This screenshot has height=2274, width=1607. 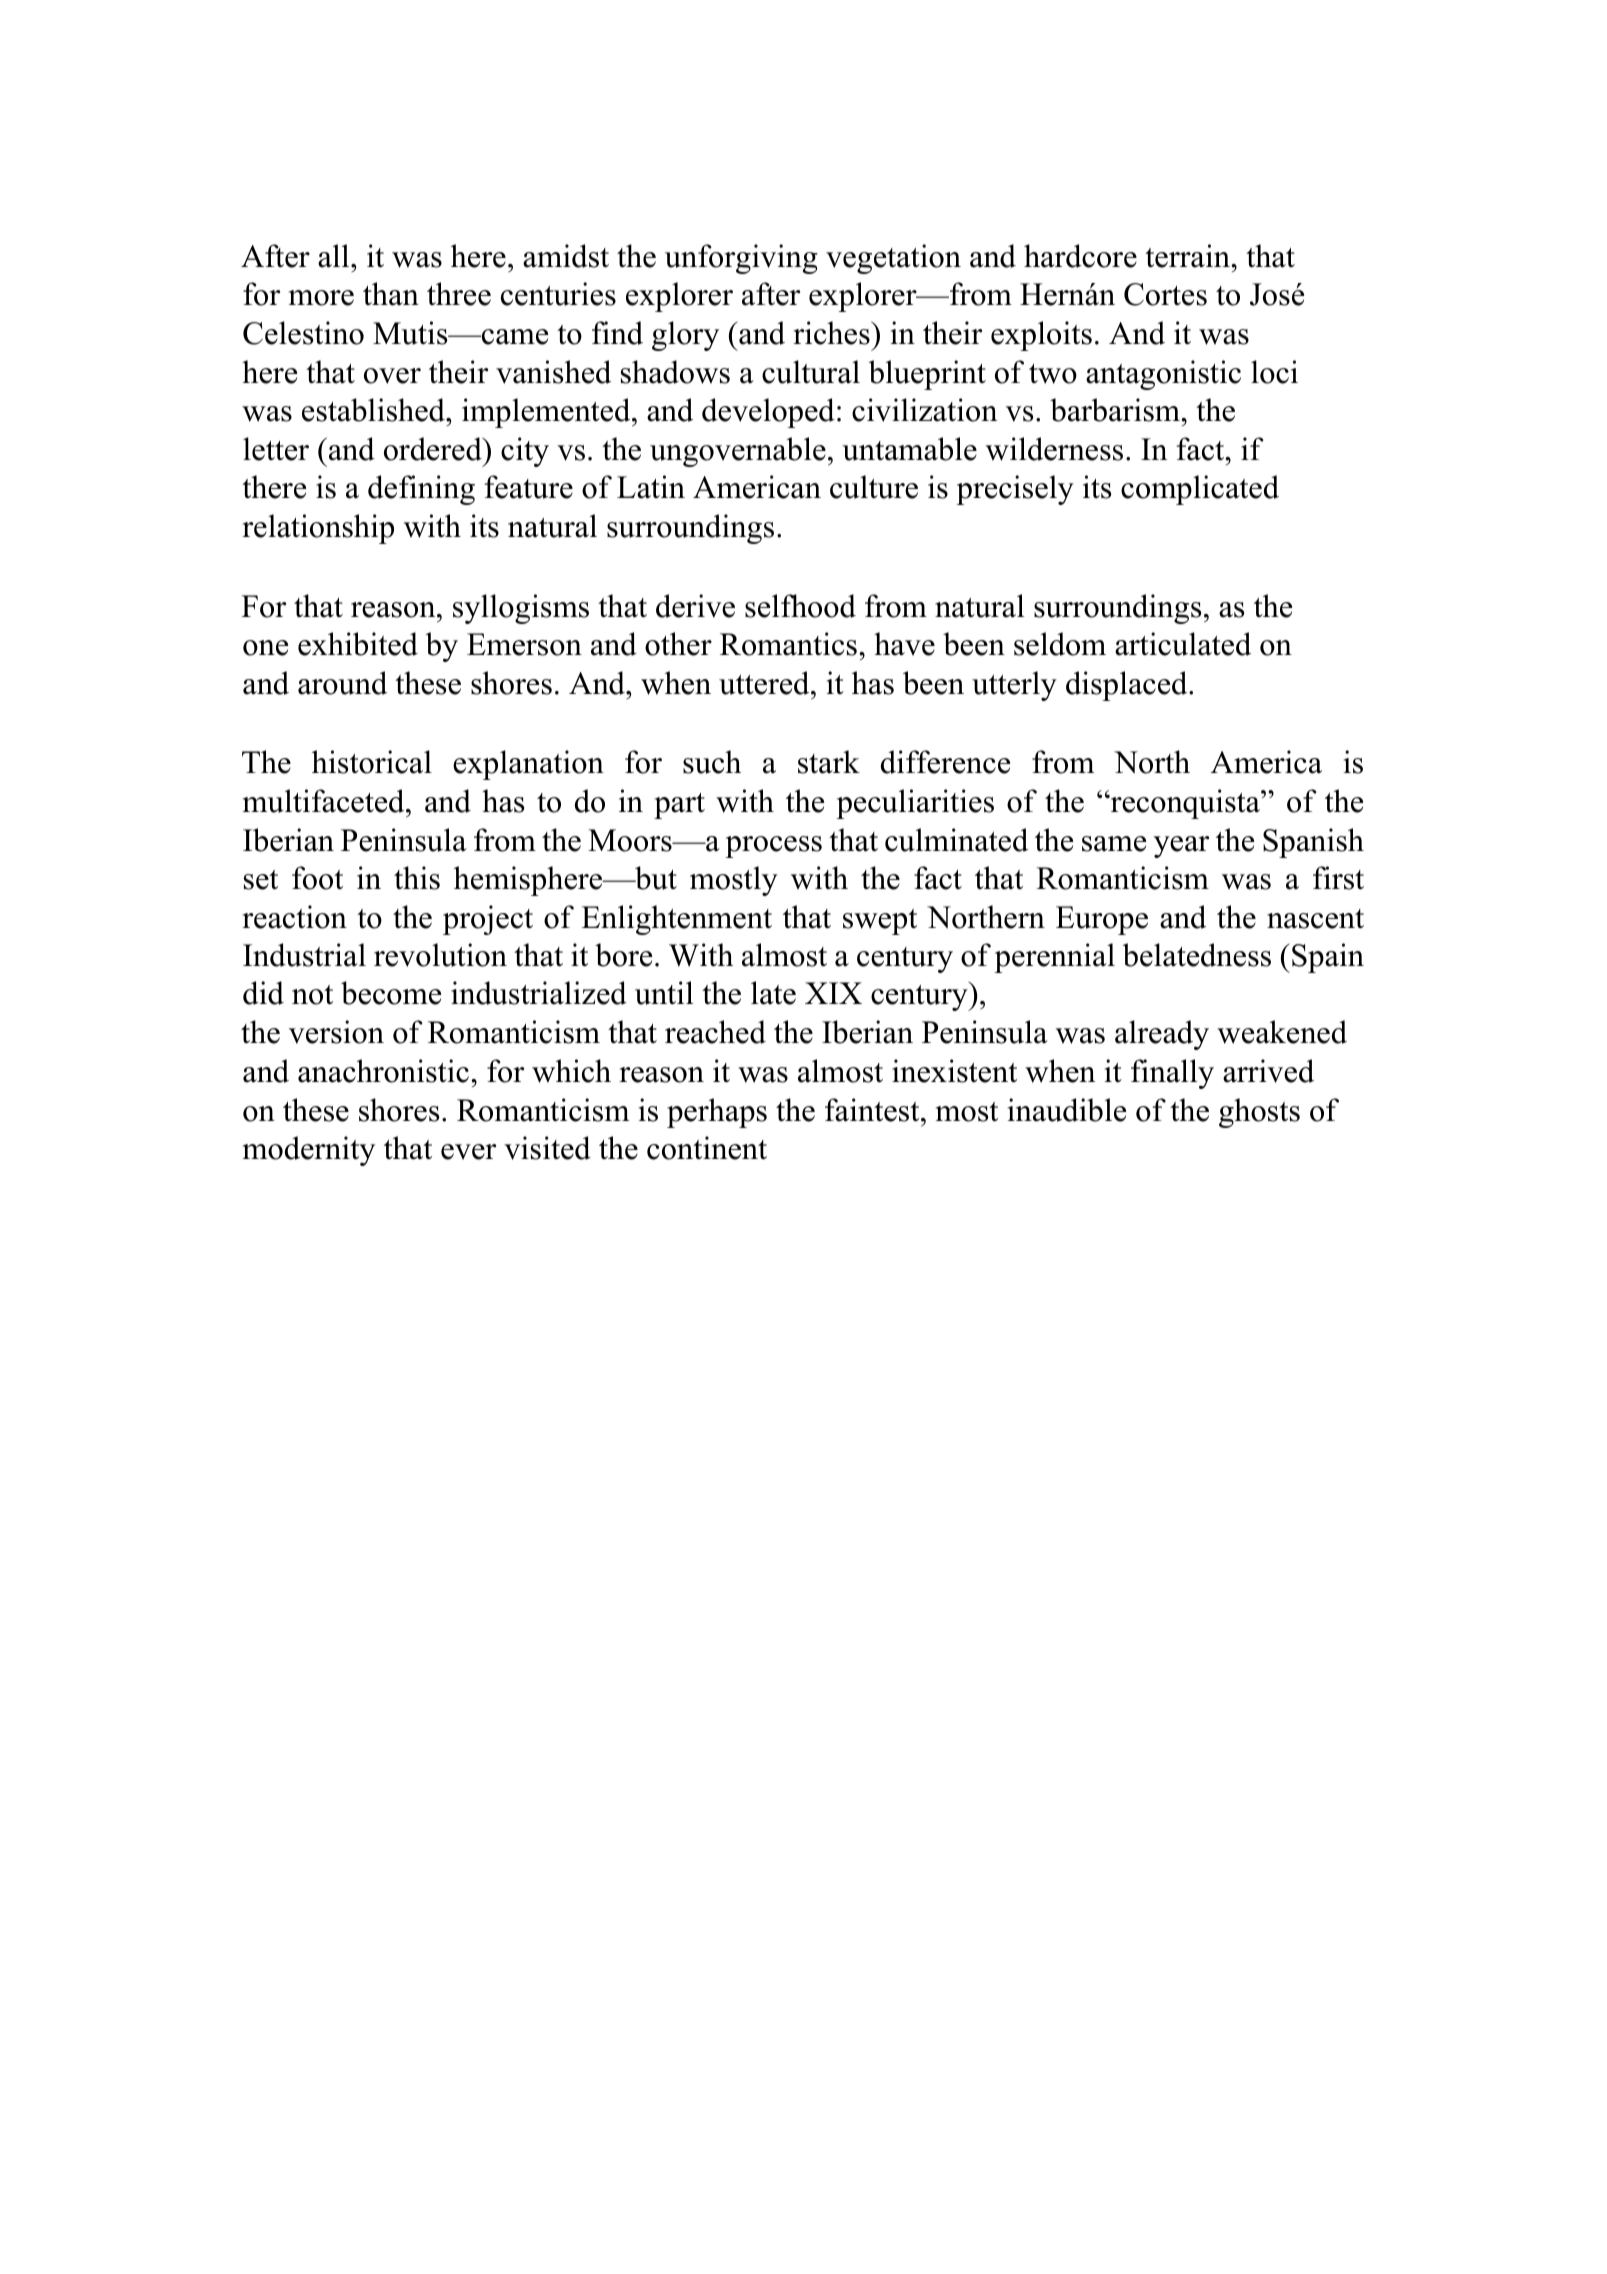 What do you see at coordinates (873, 1110) in the screenshot?
I see `faintest` at bounding box center [873, 1110].
